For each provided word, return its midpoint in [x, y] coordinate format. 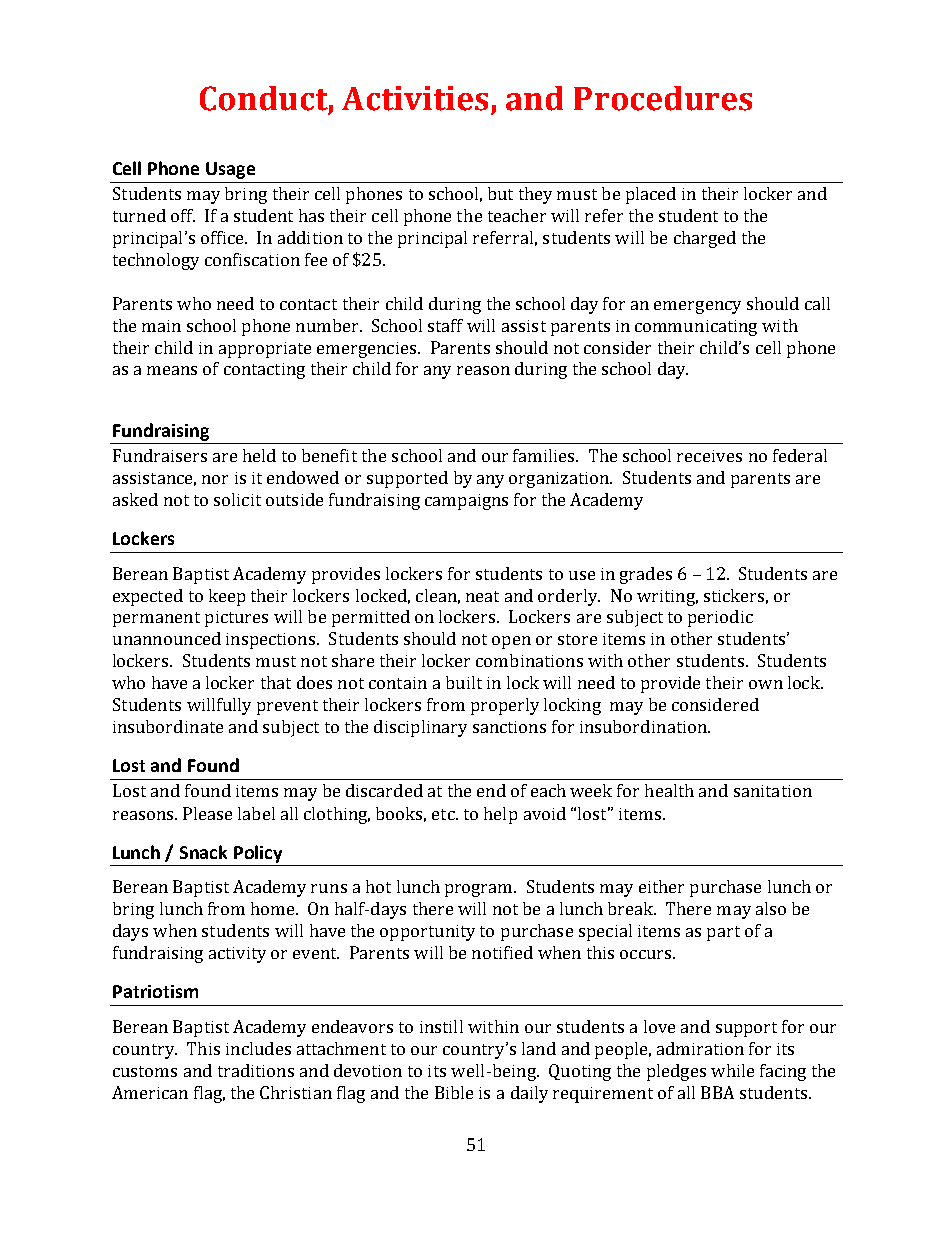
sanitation [773, 791]
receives [709, 456]
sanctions [509, 727]
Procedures [663, 98]
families [545, 455]
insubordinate [168, 726]
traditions [256, 1070]
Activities [415, 98]
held [259, 455]
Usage [230, 170]
